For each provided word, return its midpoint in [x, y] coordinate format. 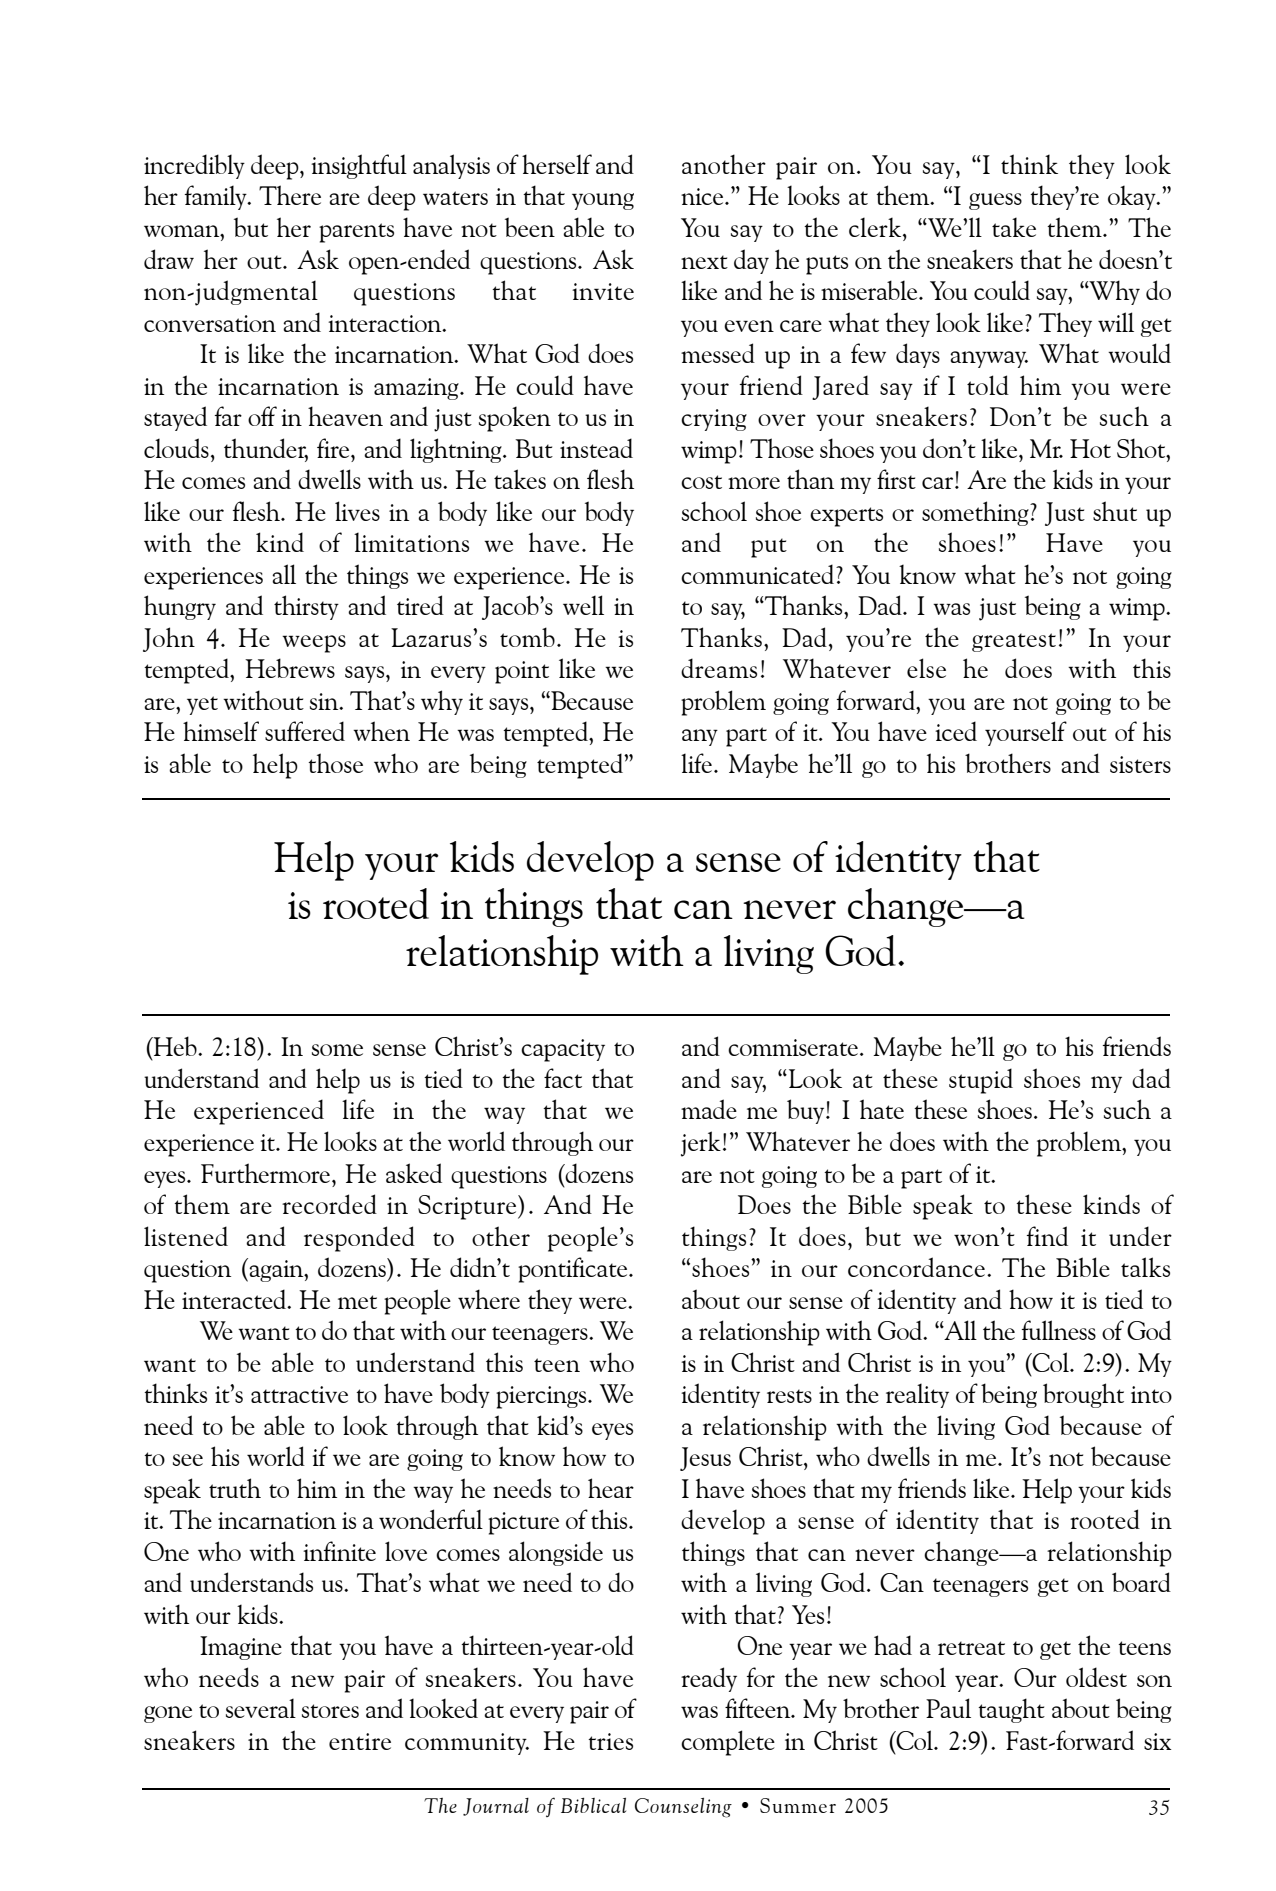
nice [703, 196]
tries [610, 1741]
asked [414, 1173]
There [290, 195]
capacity [563, 1050]
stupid [981, 1081]
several [261, 1708]
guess [995, 201]
